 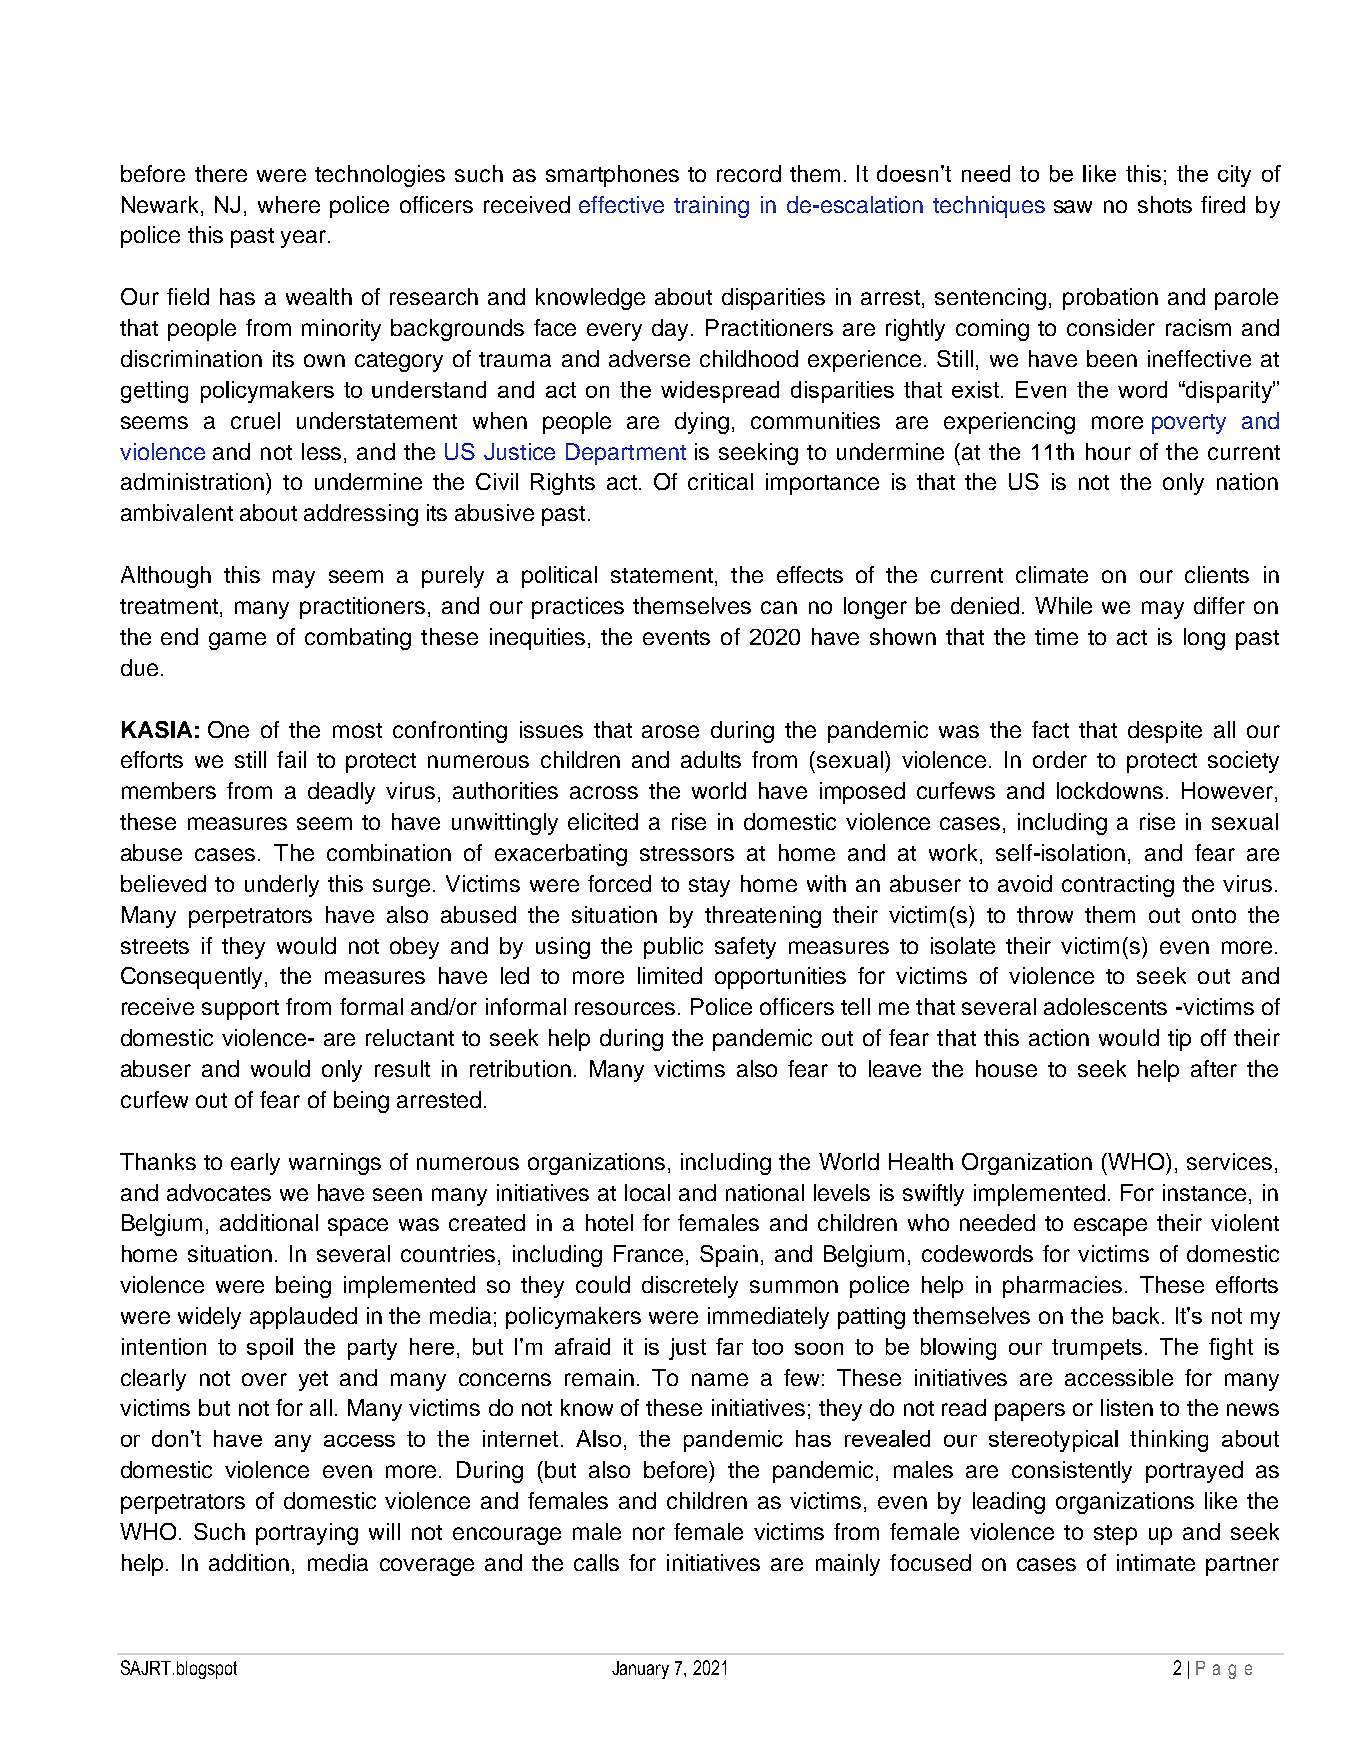 What do you see at coordinates (673, 948) in the image?
I see `public` at bounding box center [673, 948].
